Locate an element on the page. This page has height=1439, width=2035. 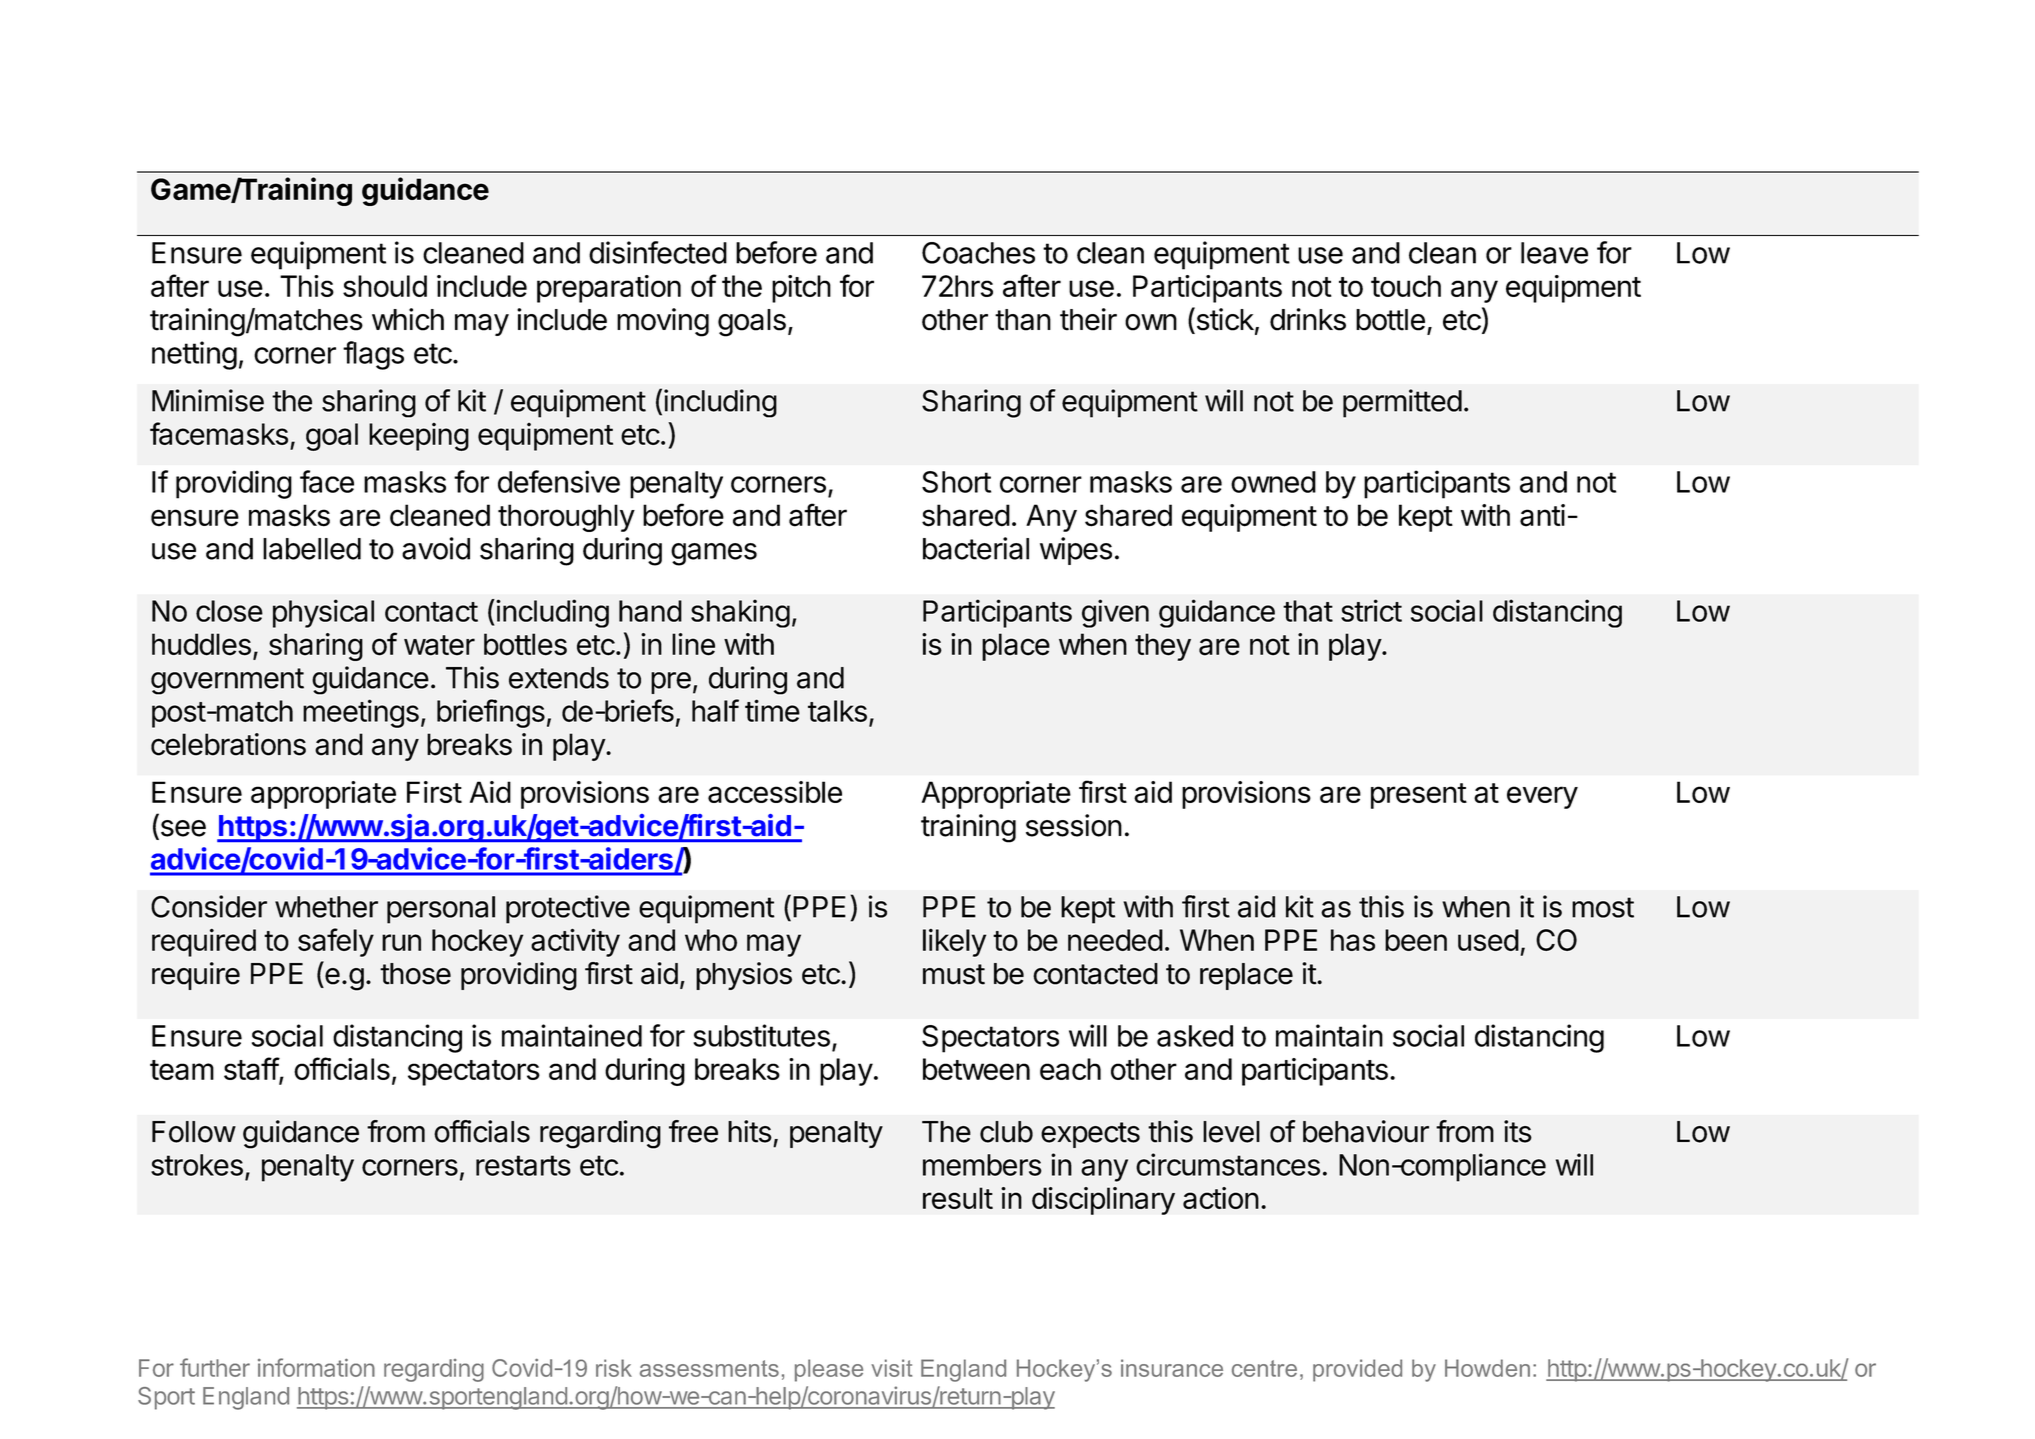
should is located at coordinates (385, 286).
